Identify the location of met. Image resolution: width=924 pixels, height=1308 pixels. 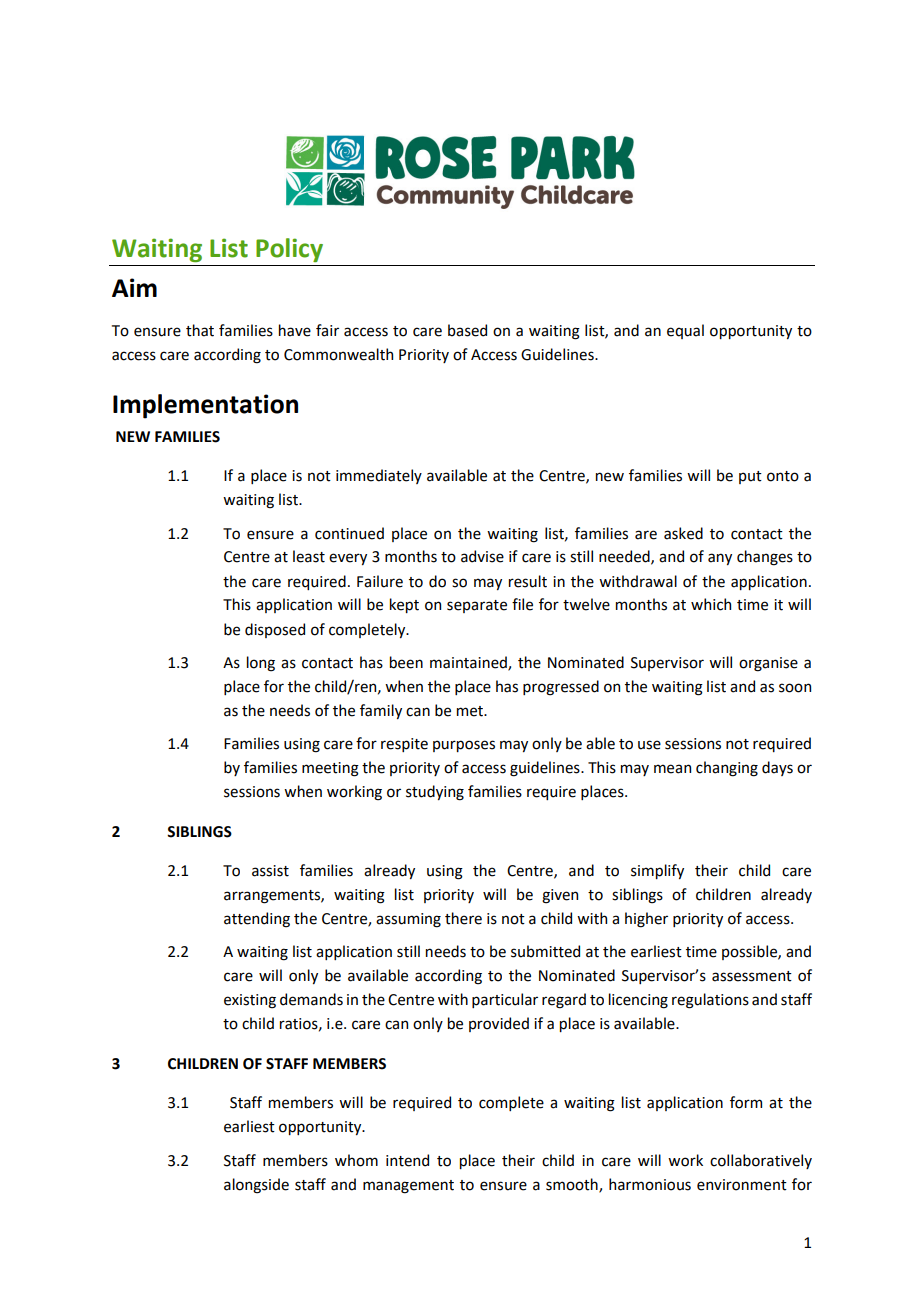
(471, 711).
